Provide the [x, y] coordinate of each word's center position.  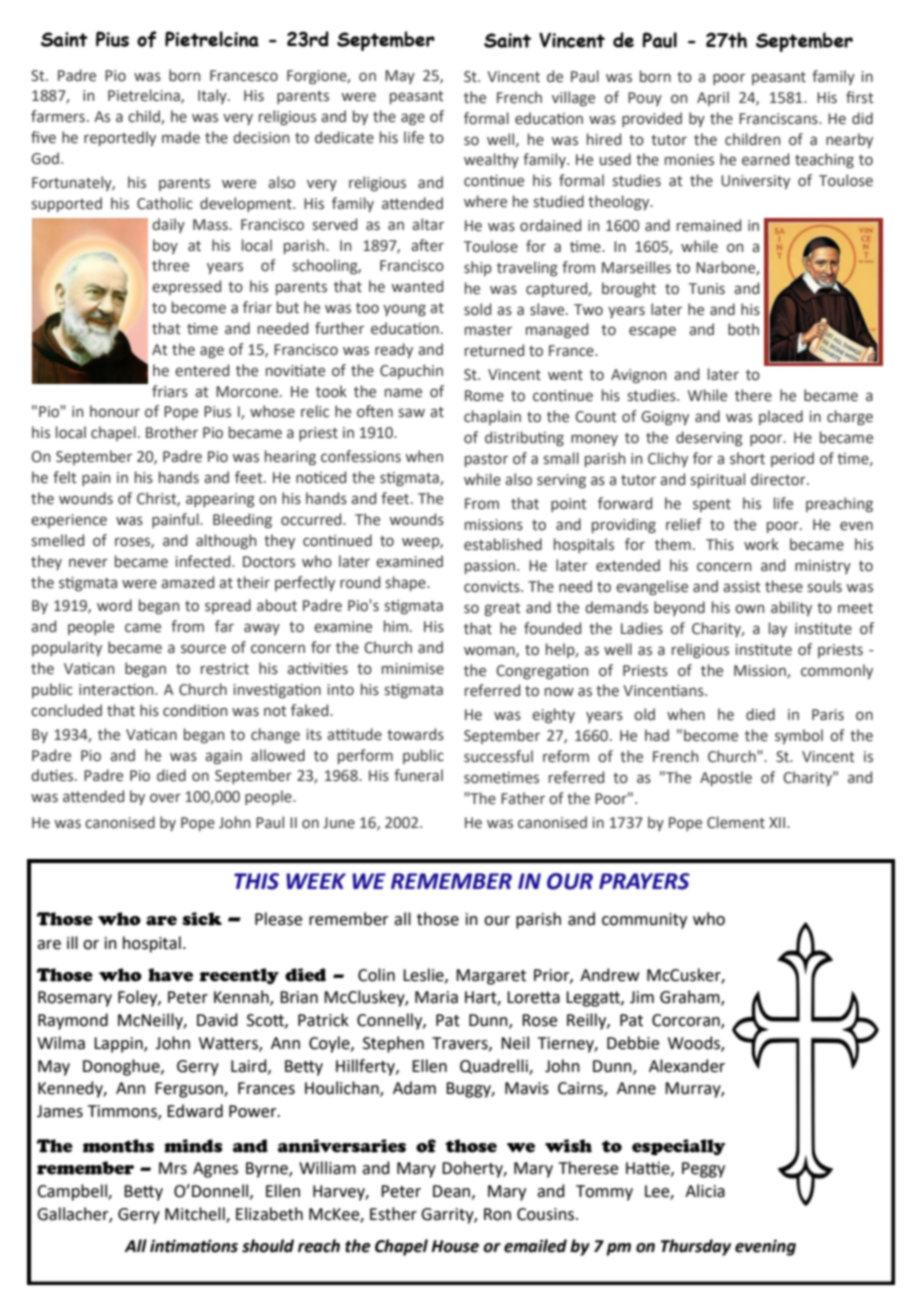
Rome [484, 396]
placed [781, 417]
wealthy [491, 160]
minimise [413, 669]
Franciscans [779, 119]
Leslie [424, 975]
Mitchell [196, 1215]
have [170, 975]
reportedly [120, 138]
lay [778, 629]
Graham [691, 998]
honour [115, 411]
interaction [117, 690]
